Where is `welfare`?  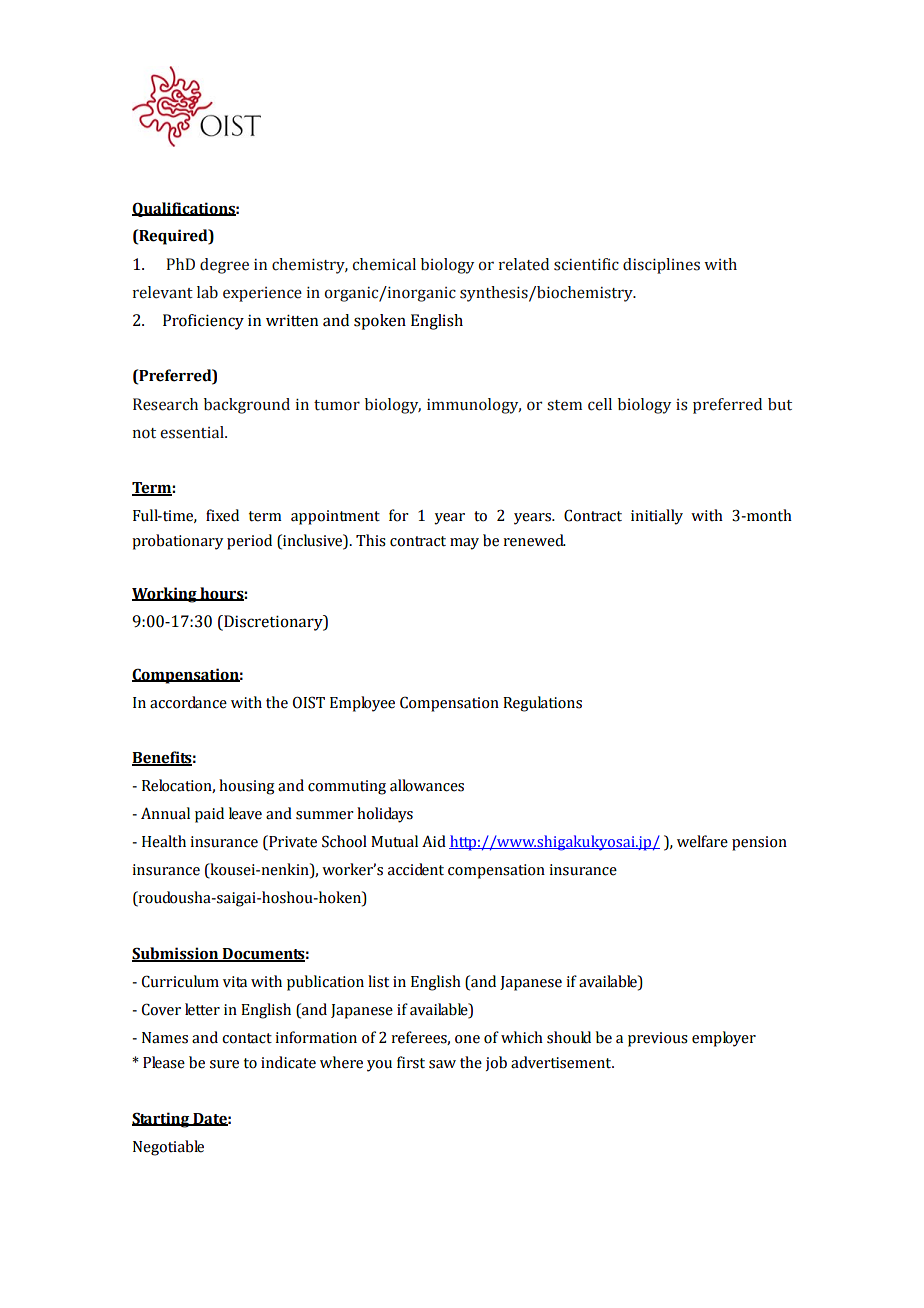
welfare is located at coordinates (702, 841).
